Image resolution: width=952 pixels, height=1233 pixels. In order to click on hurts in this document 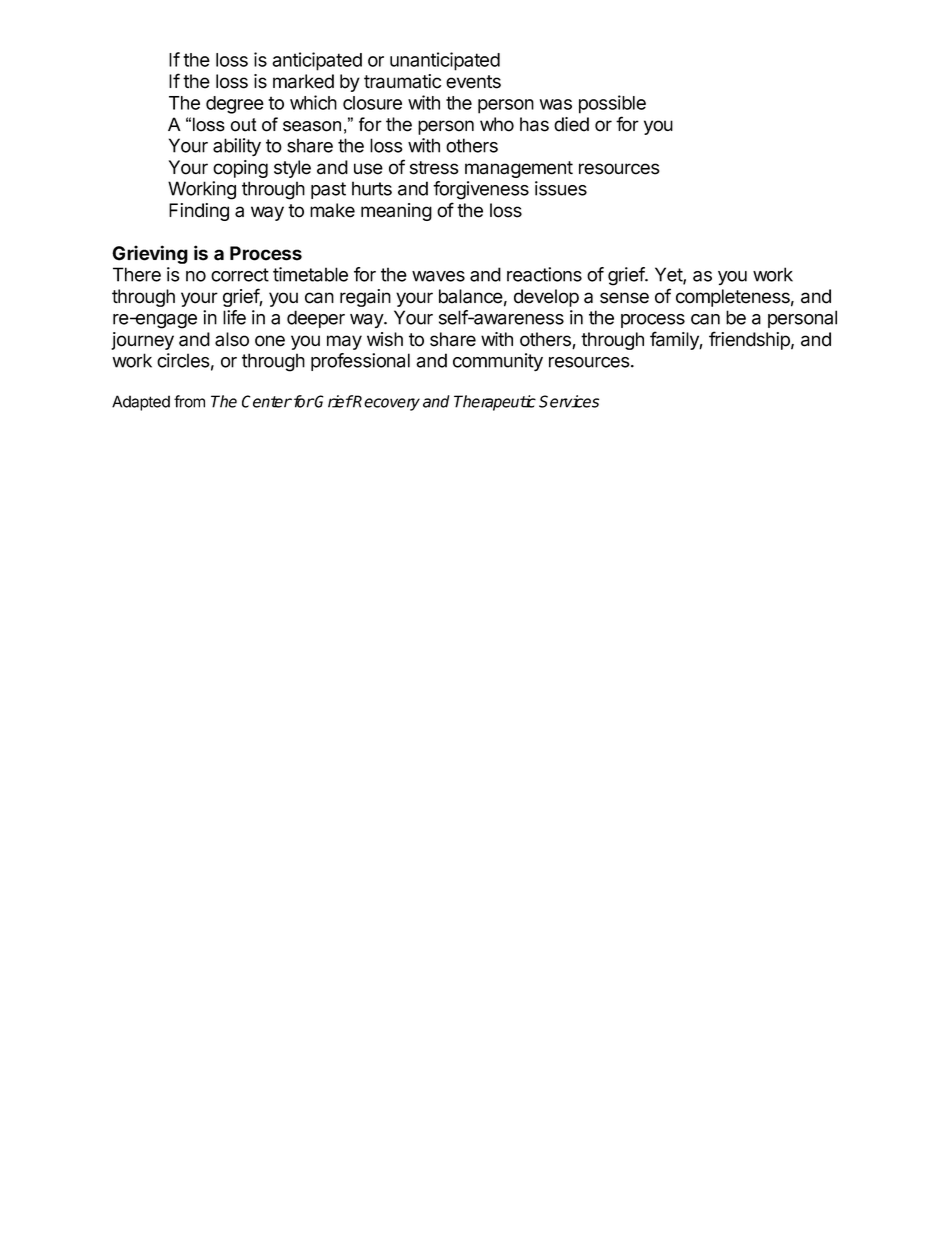, I will do `click(372, 188)`.
